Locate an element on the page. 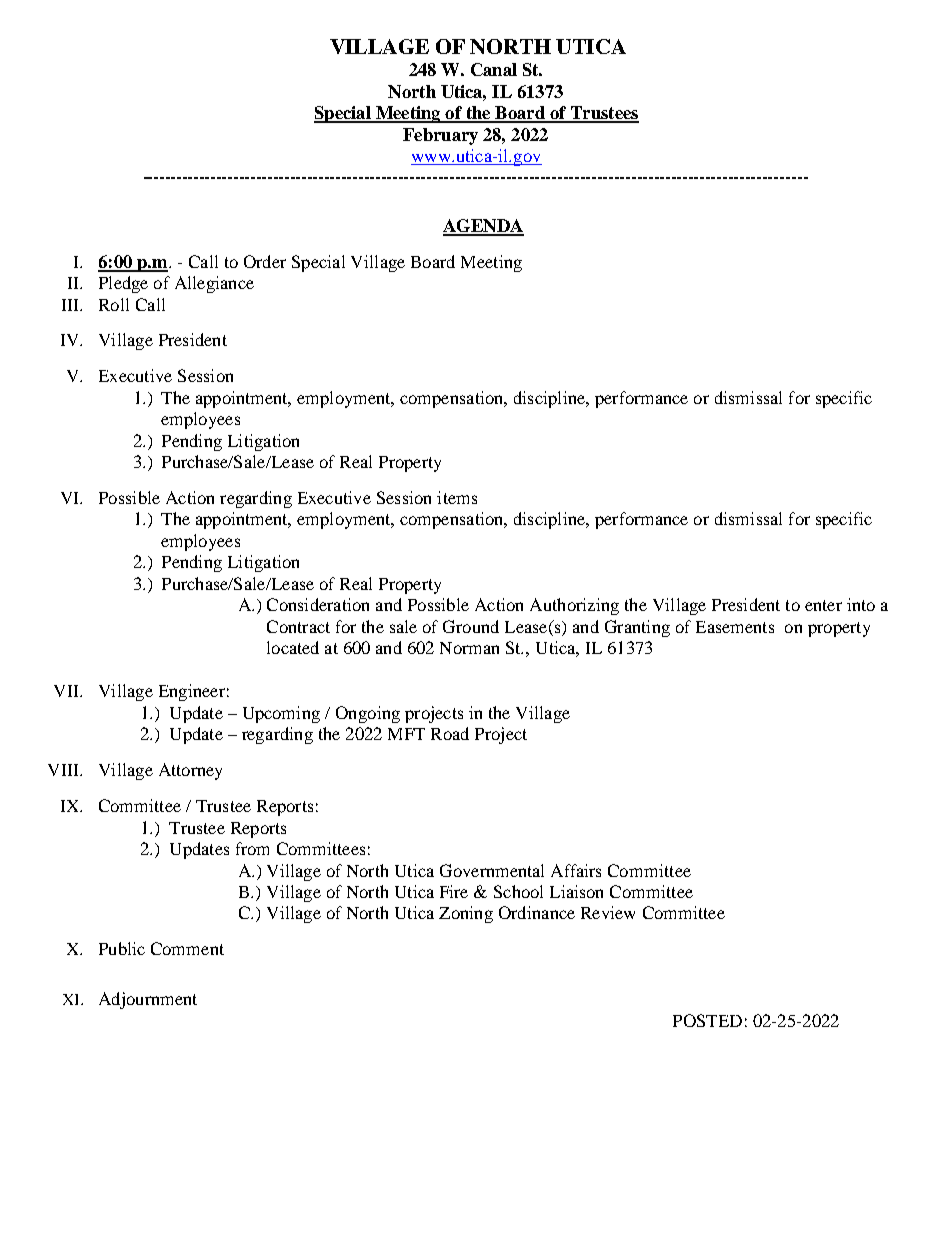  items is located at coordinates (457, 497).
